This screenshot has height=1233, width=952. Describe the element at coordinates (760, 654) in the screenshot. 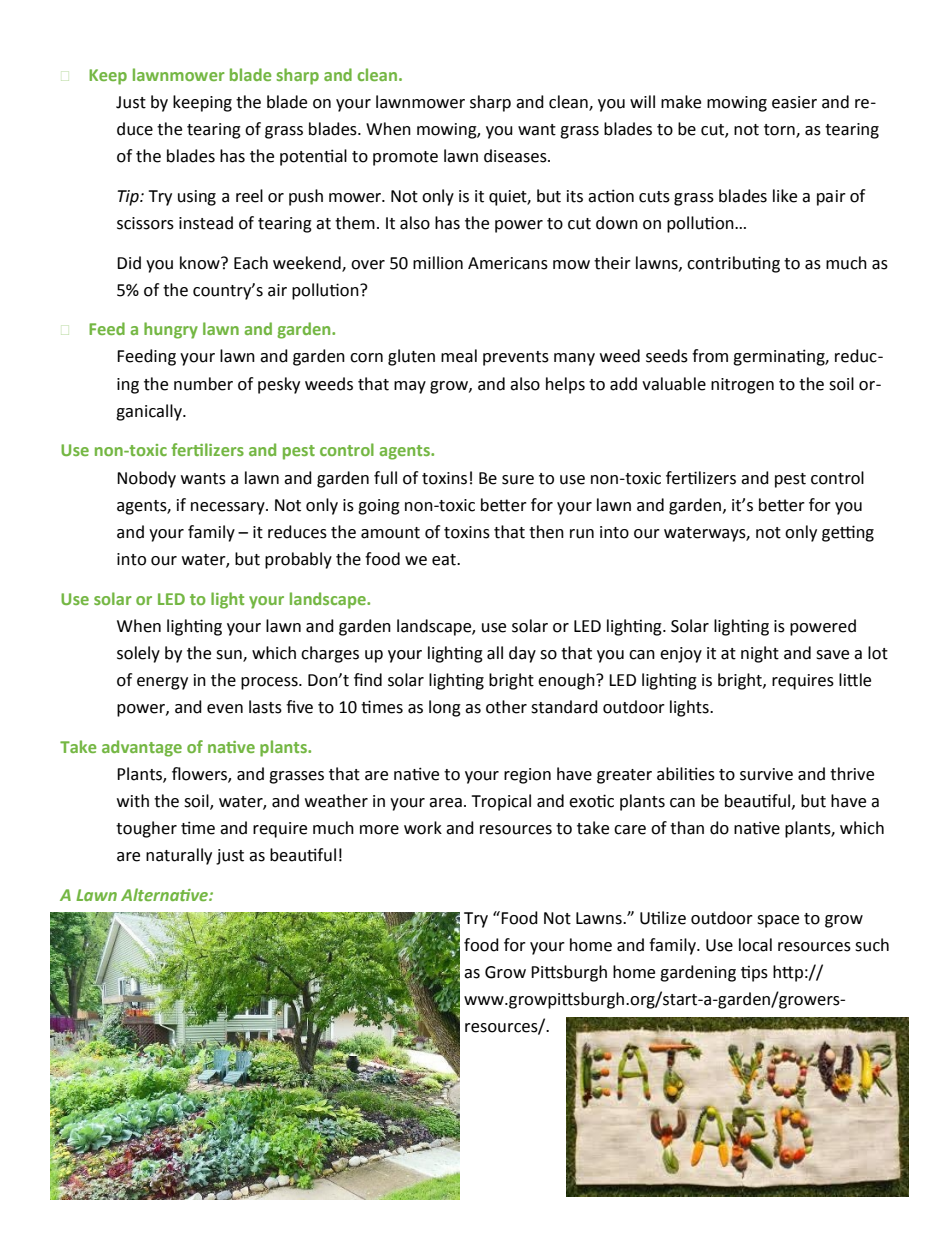

I see `night` at that location.
